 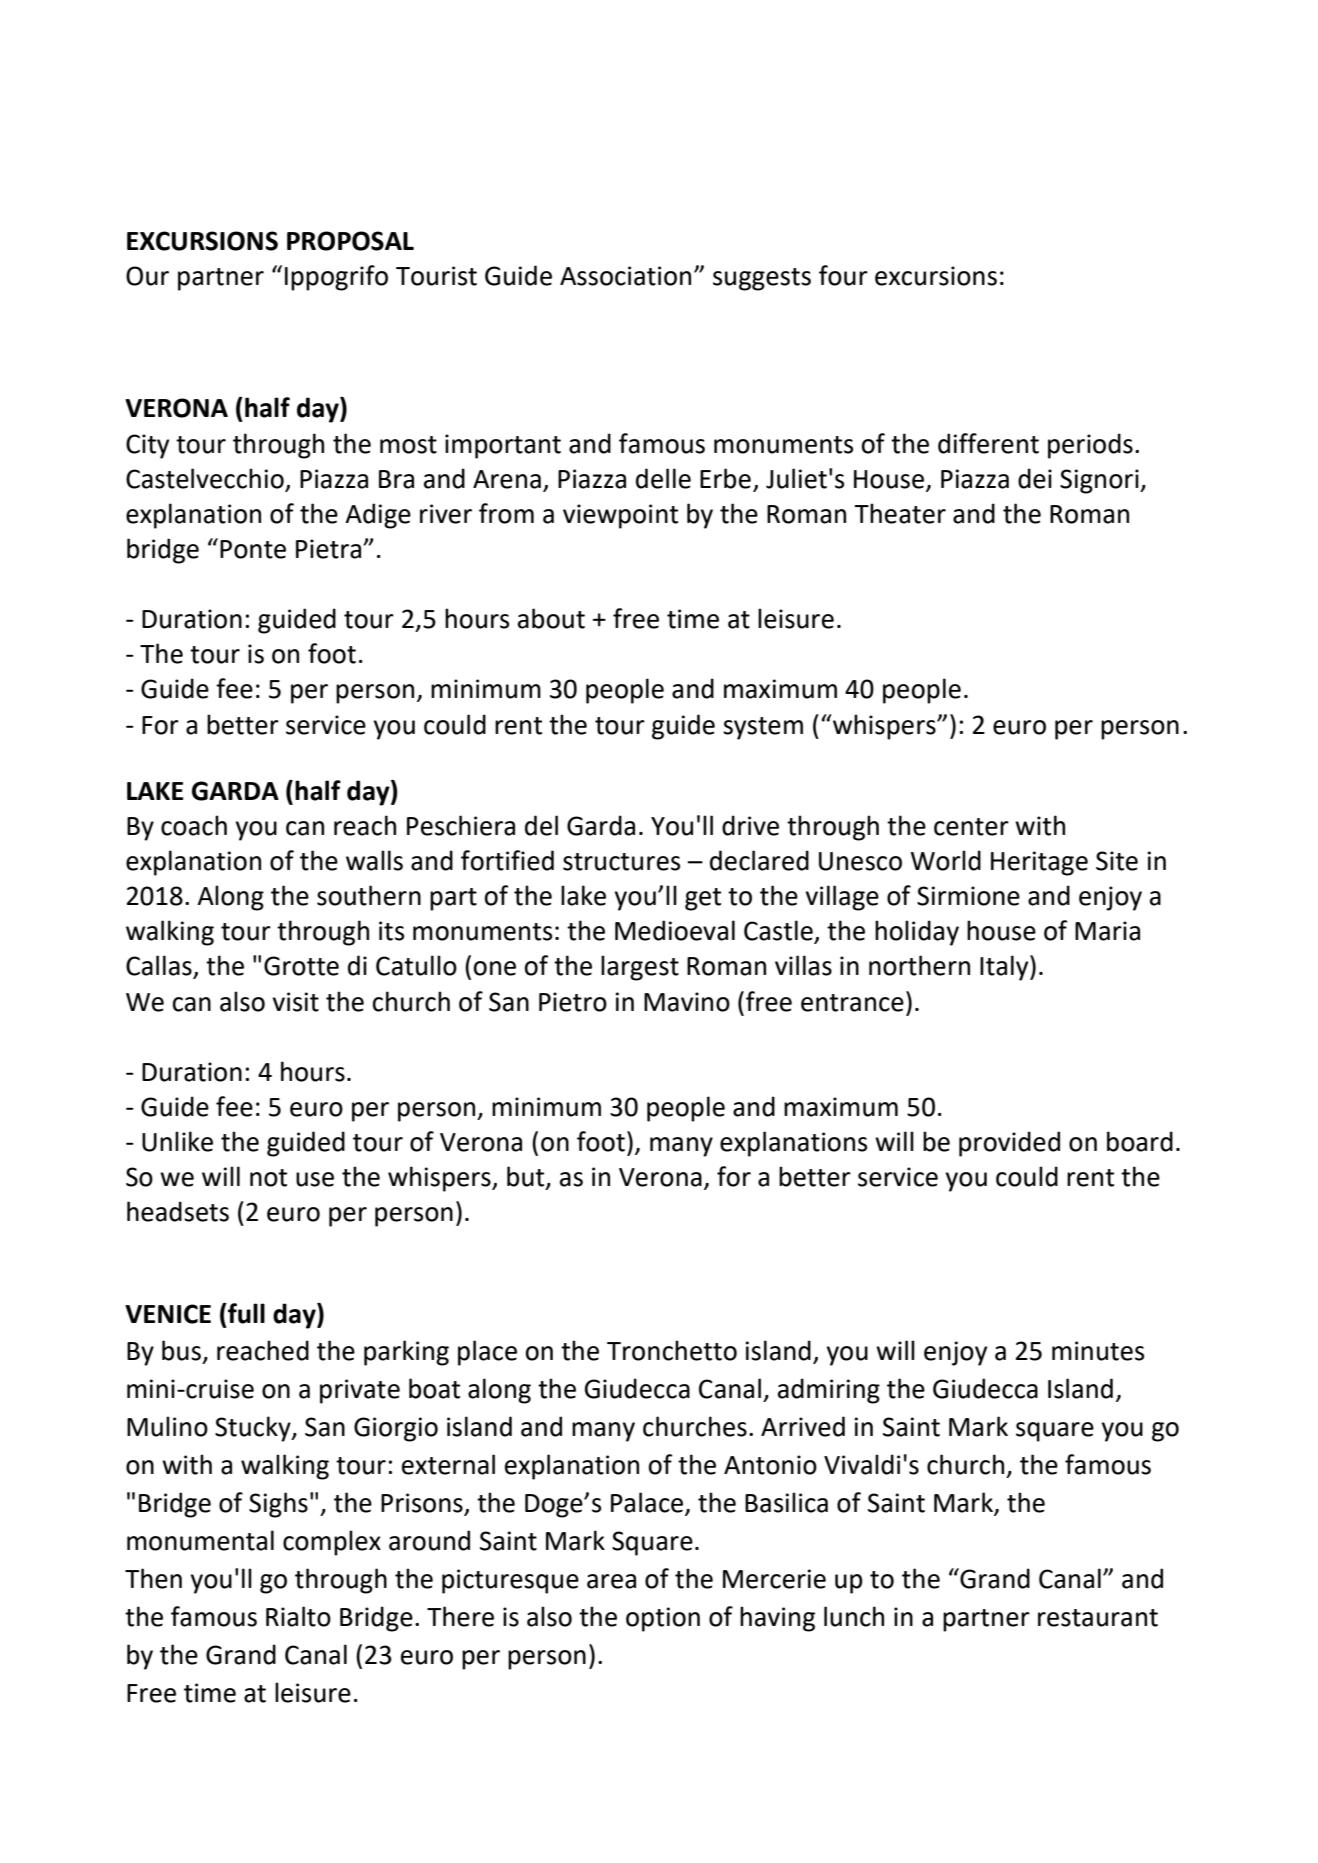 What do you see at coordinates (640, 968) in the screenshot?
I see `largest` at bounding box center [640, 968].
